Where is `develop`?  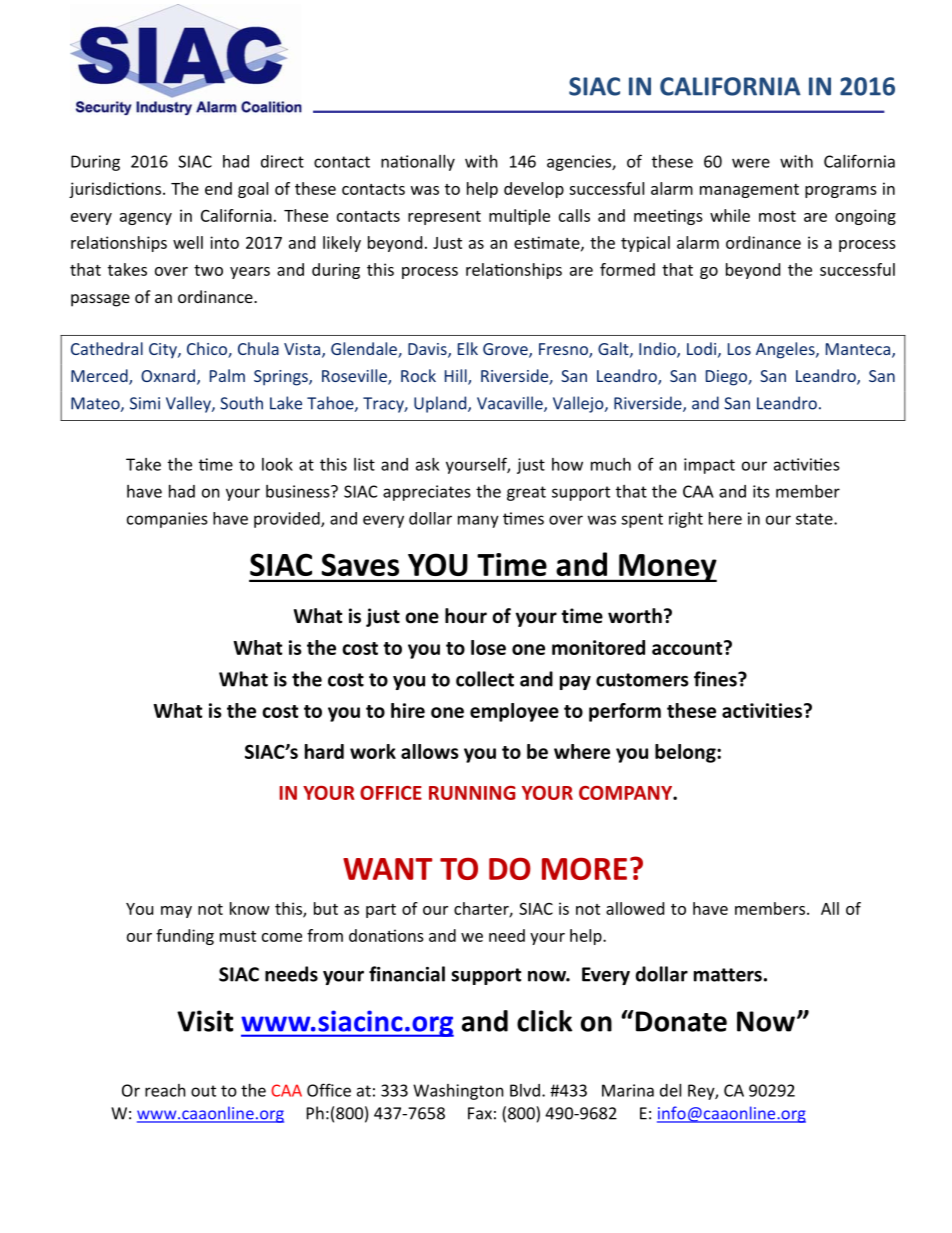 develop is located at coordinates (534, 190).
